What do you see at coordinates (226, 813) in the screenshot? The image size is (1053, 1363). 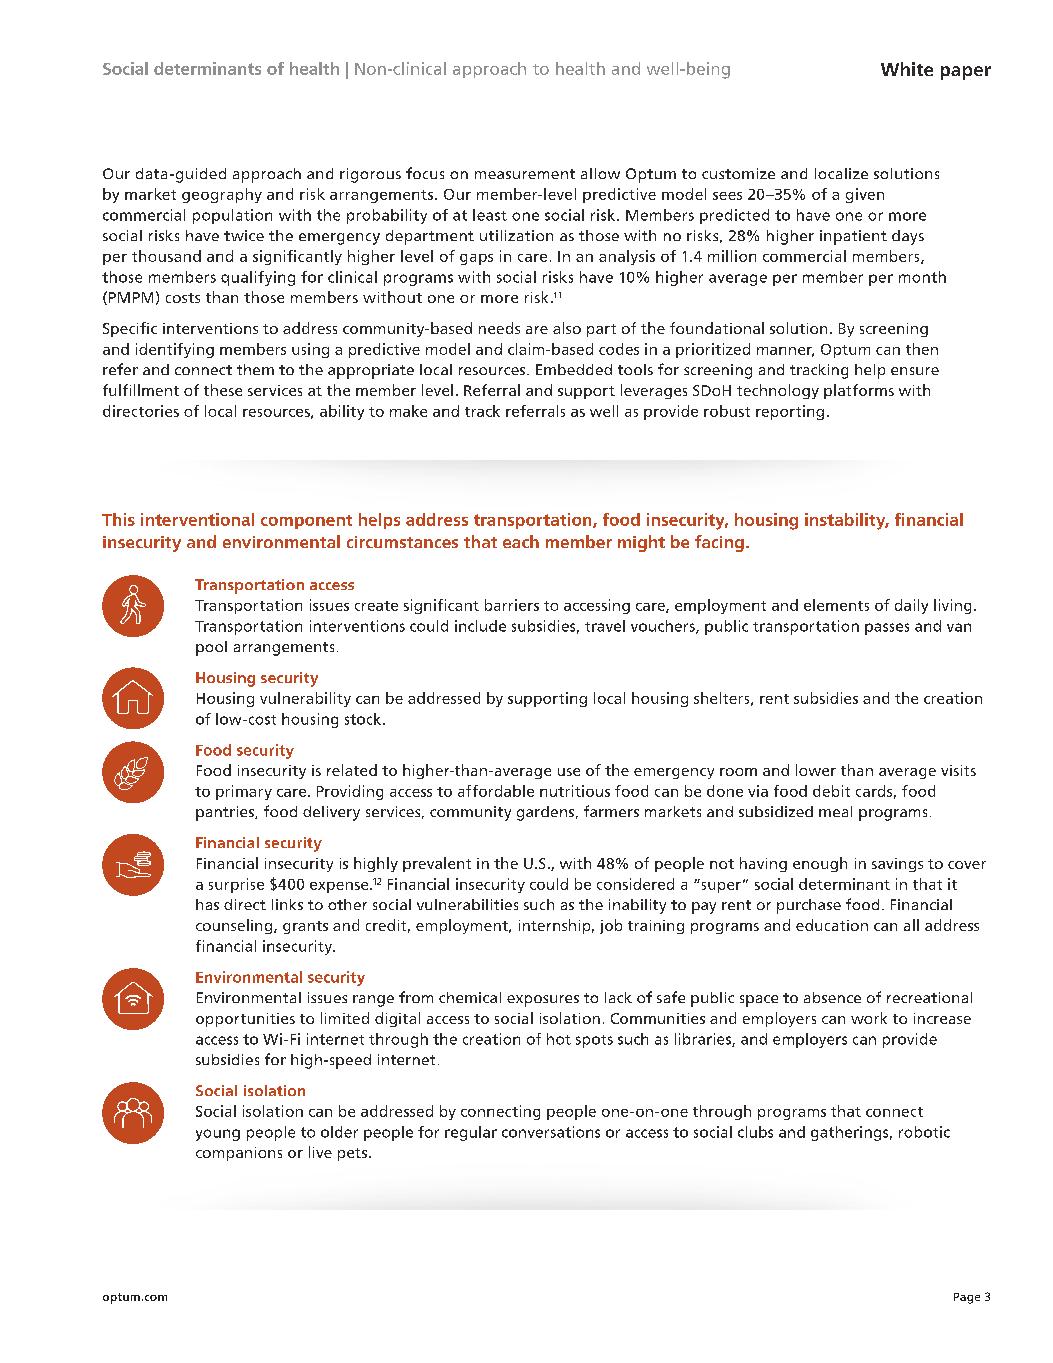 I see `pantries` at bounding box center [226, 813].
